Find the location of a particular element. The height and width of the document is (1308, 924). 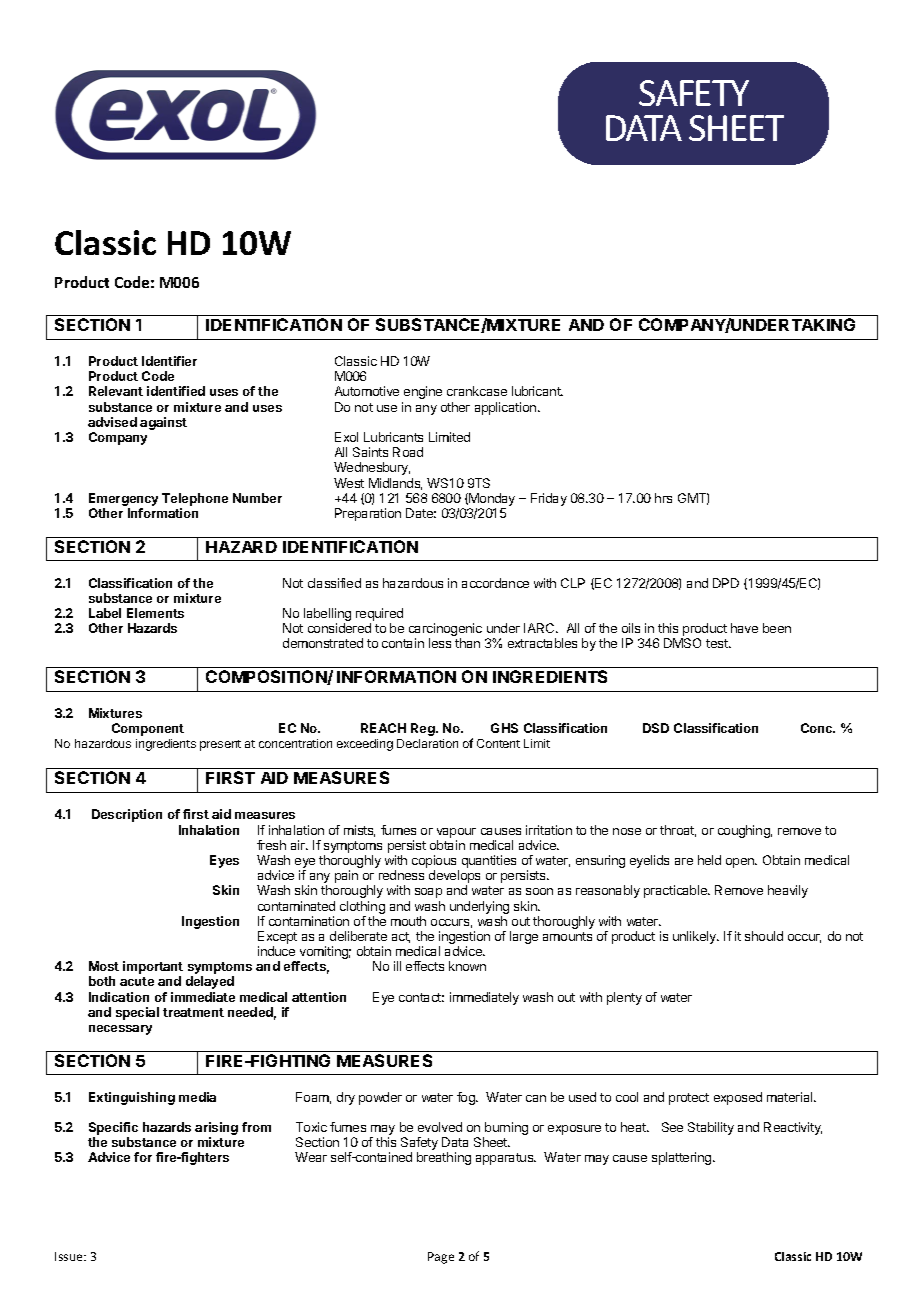

ill is located at coordinates (397, 966).
